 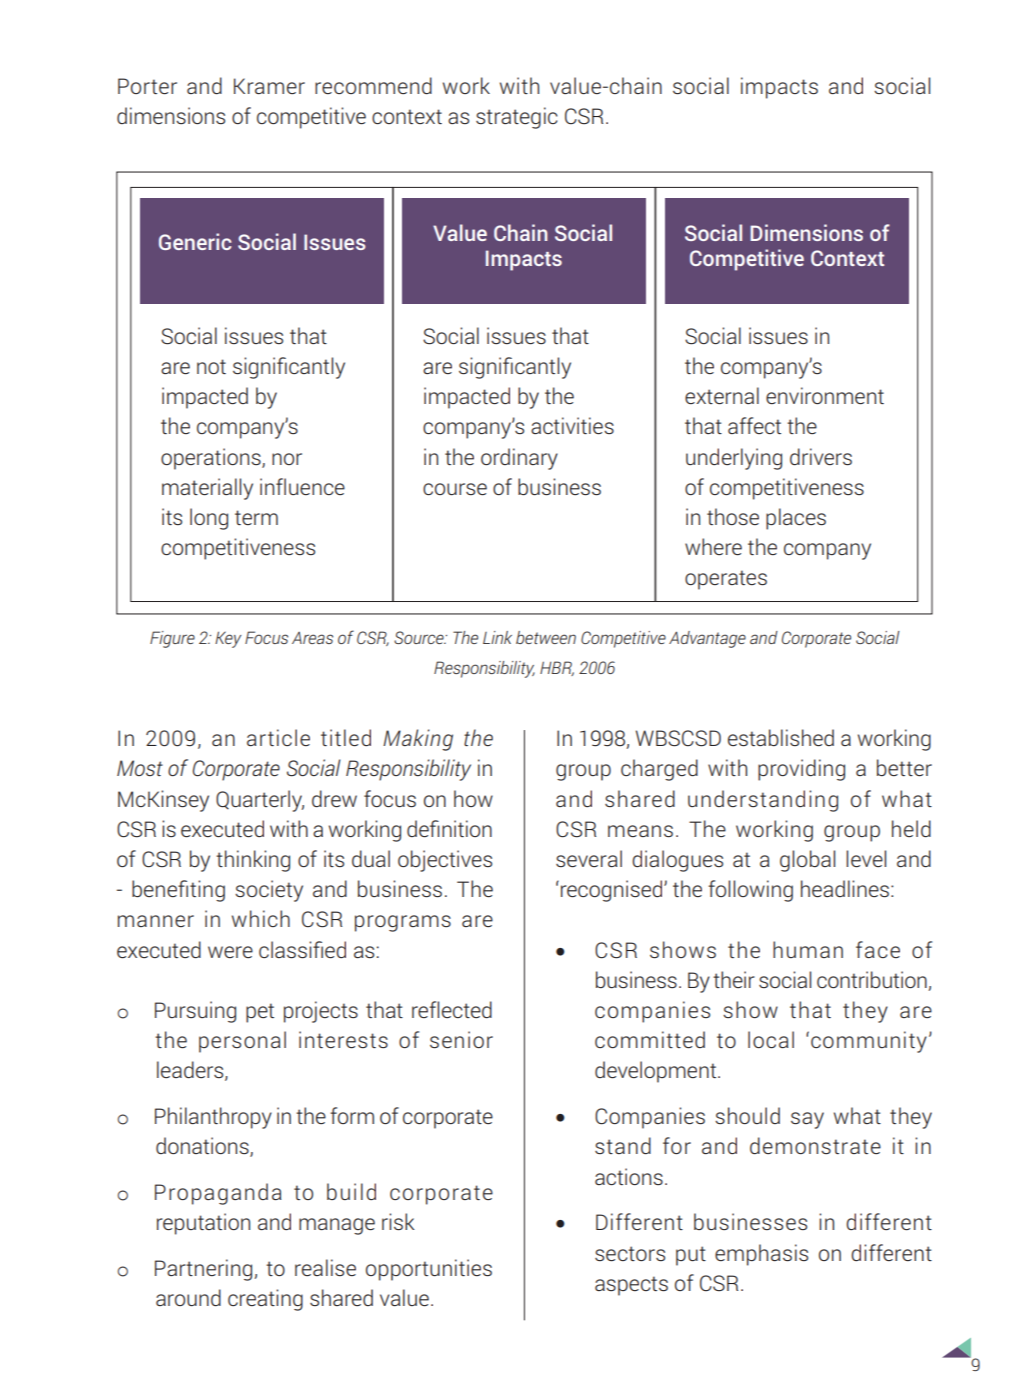 I want to click on emphasis, so click(x=761, y=1255).
